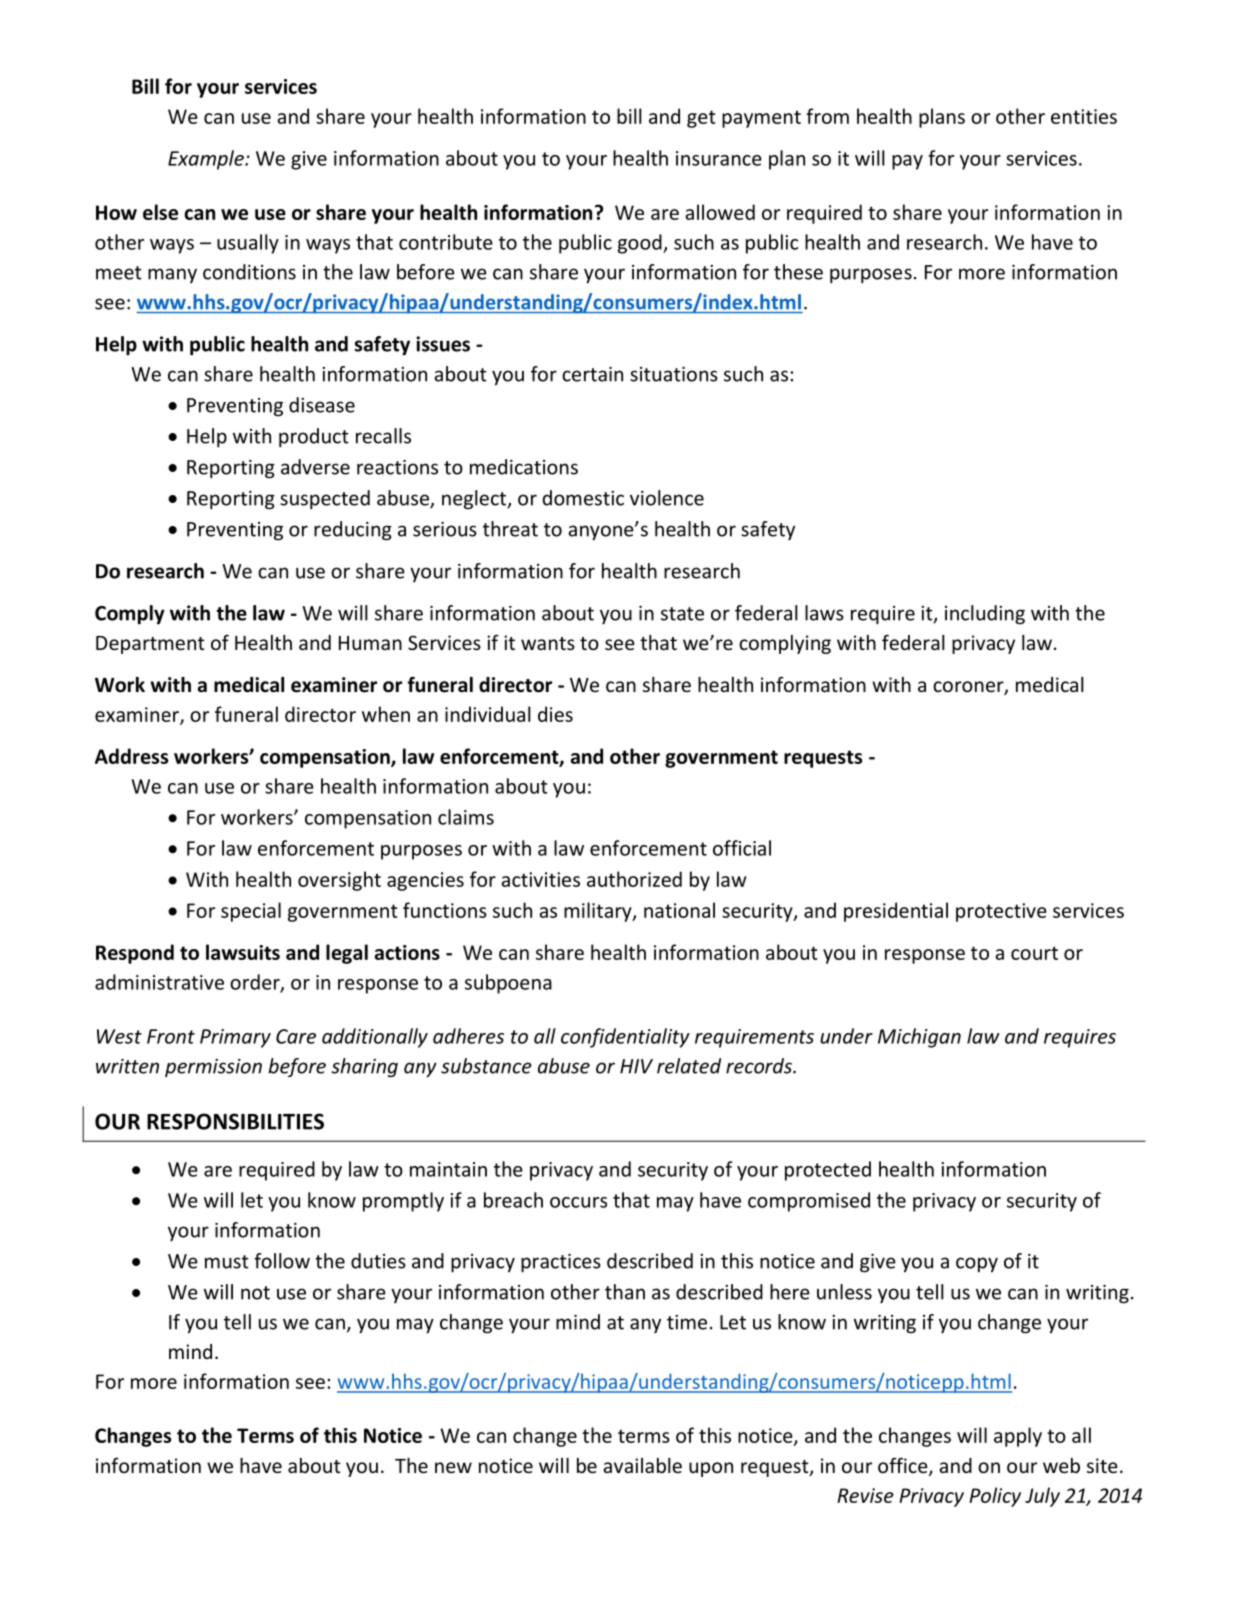  I want to click on adverse, so click(315, 467).
